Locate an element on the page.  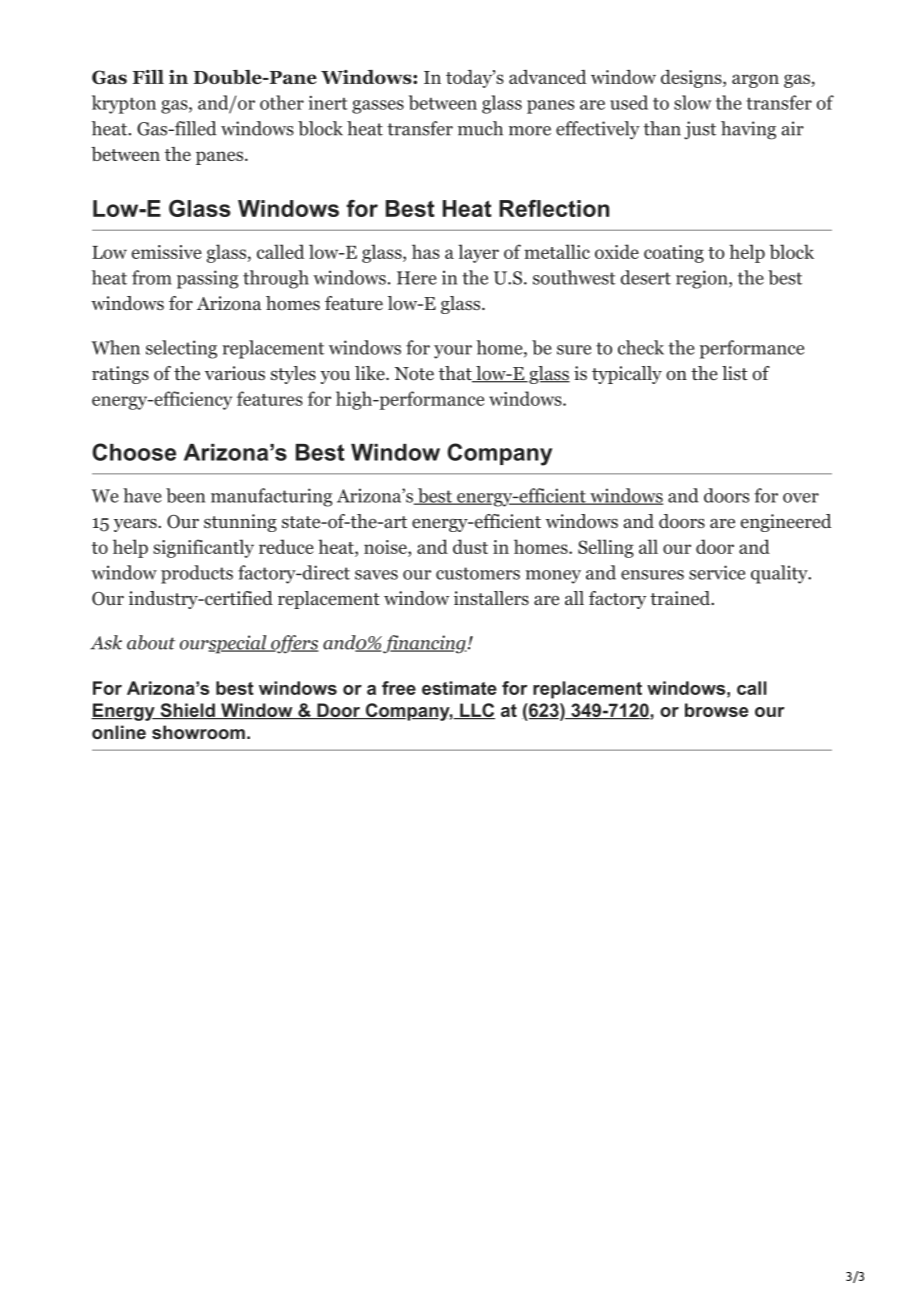
slow is located at coordinates (692, 102).
